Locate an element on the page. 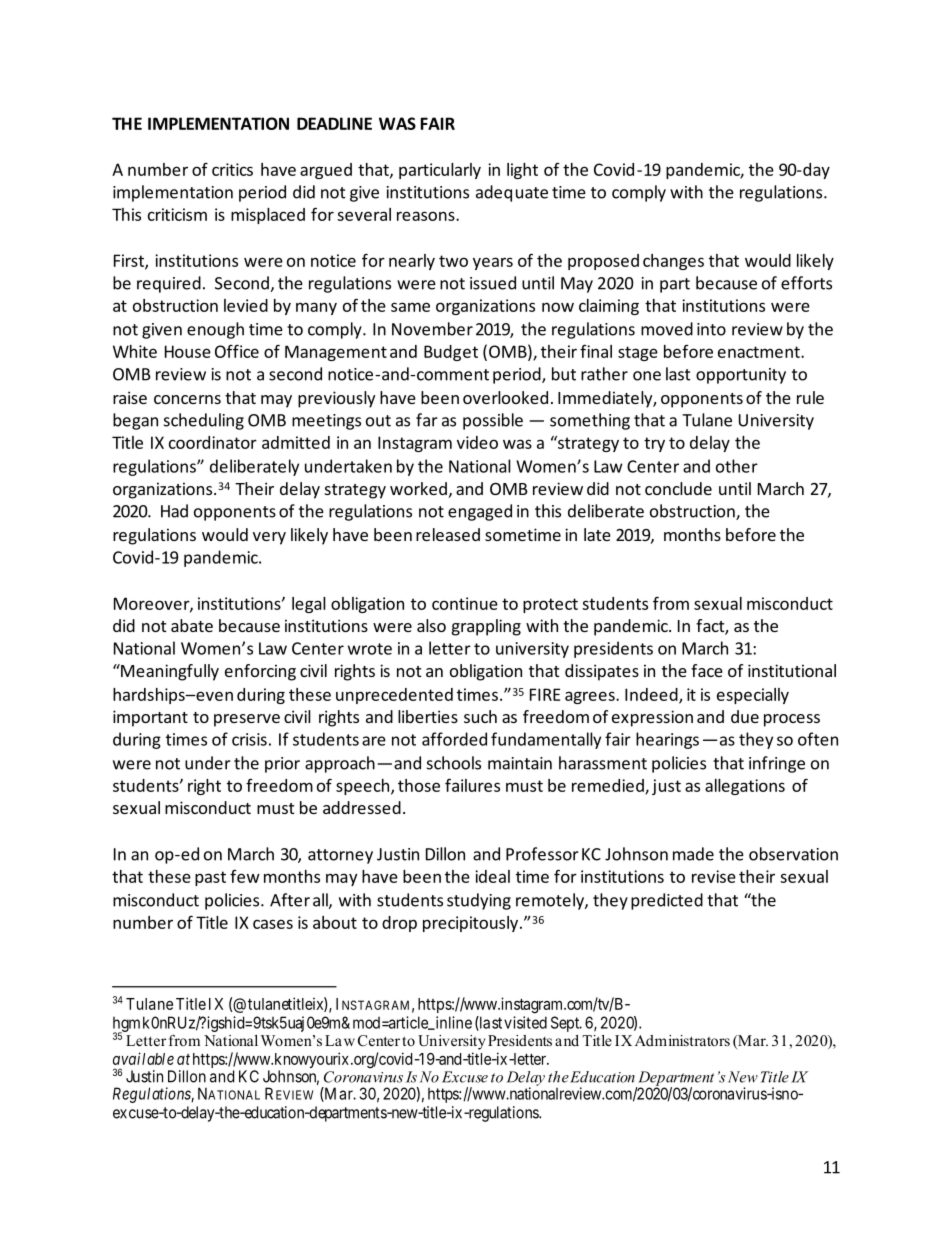 This document has height=1233, width=952. light is located at coordinates (522, 171).
